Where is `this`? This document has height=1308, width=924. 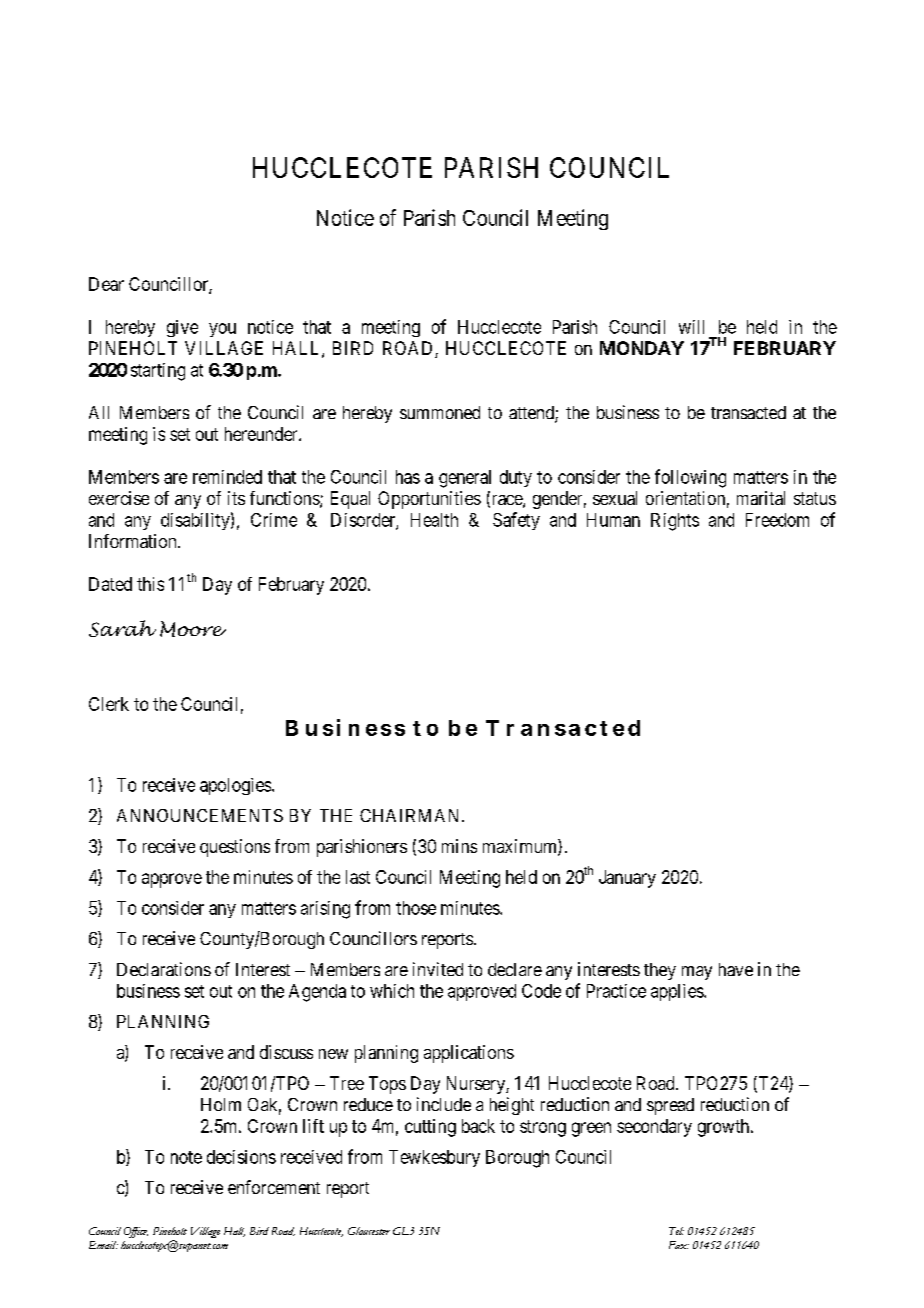
this is located at coordinates (150, 584).
